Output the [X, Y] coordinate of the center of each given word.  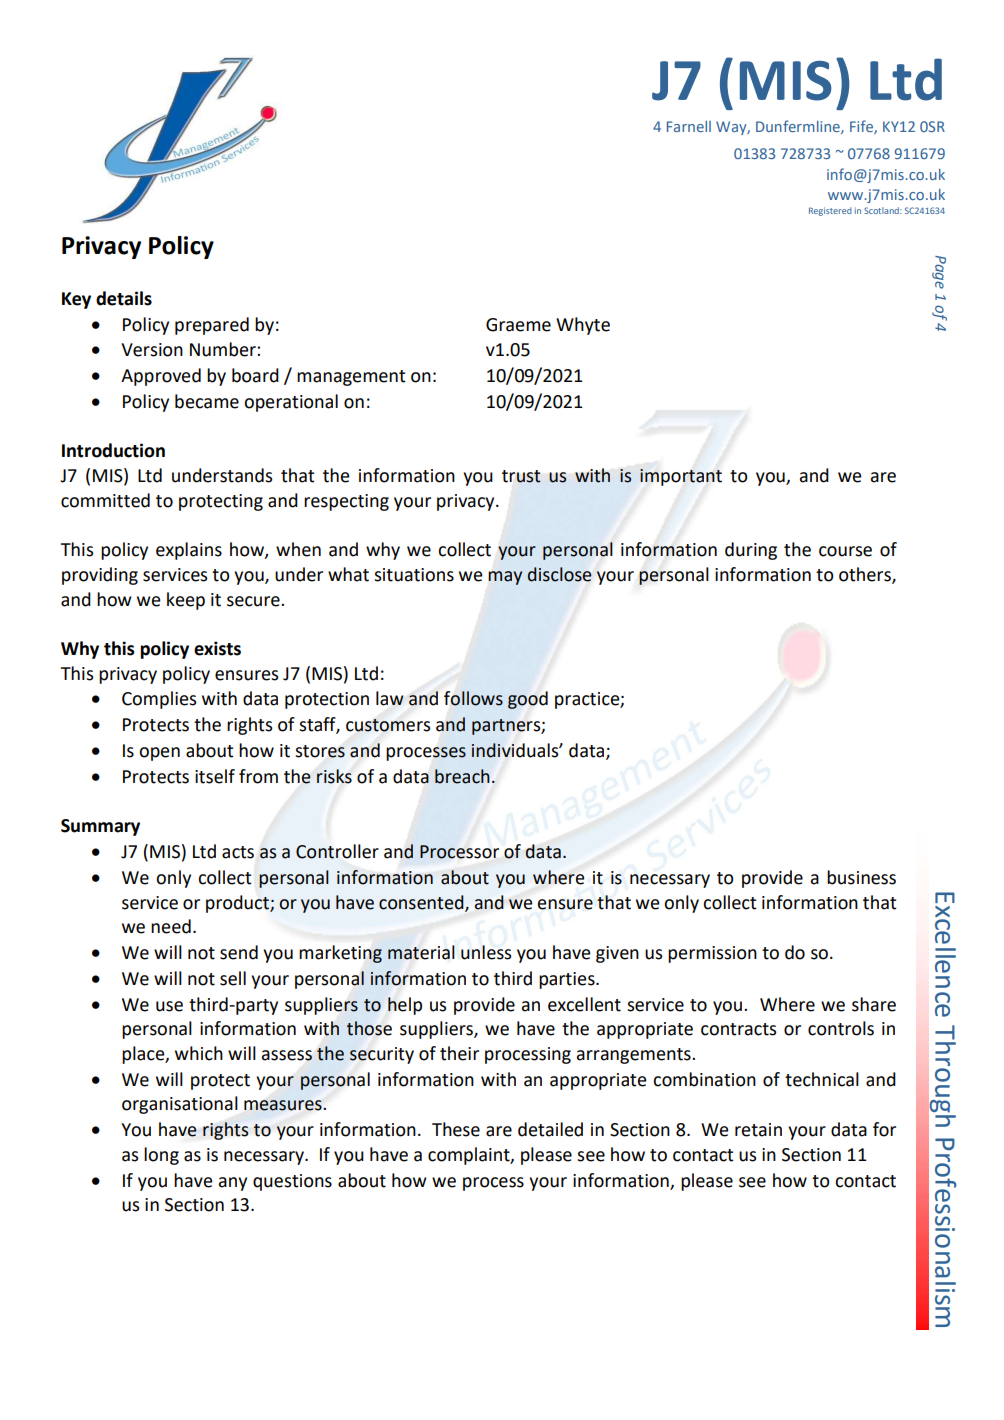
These [456, 1129]
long [161, 1156]
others [866, 575]
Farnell [689, 126]
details [124, 298]
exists [217, 648]
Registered [830, 211]
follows [473, 698]
